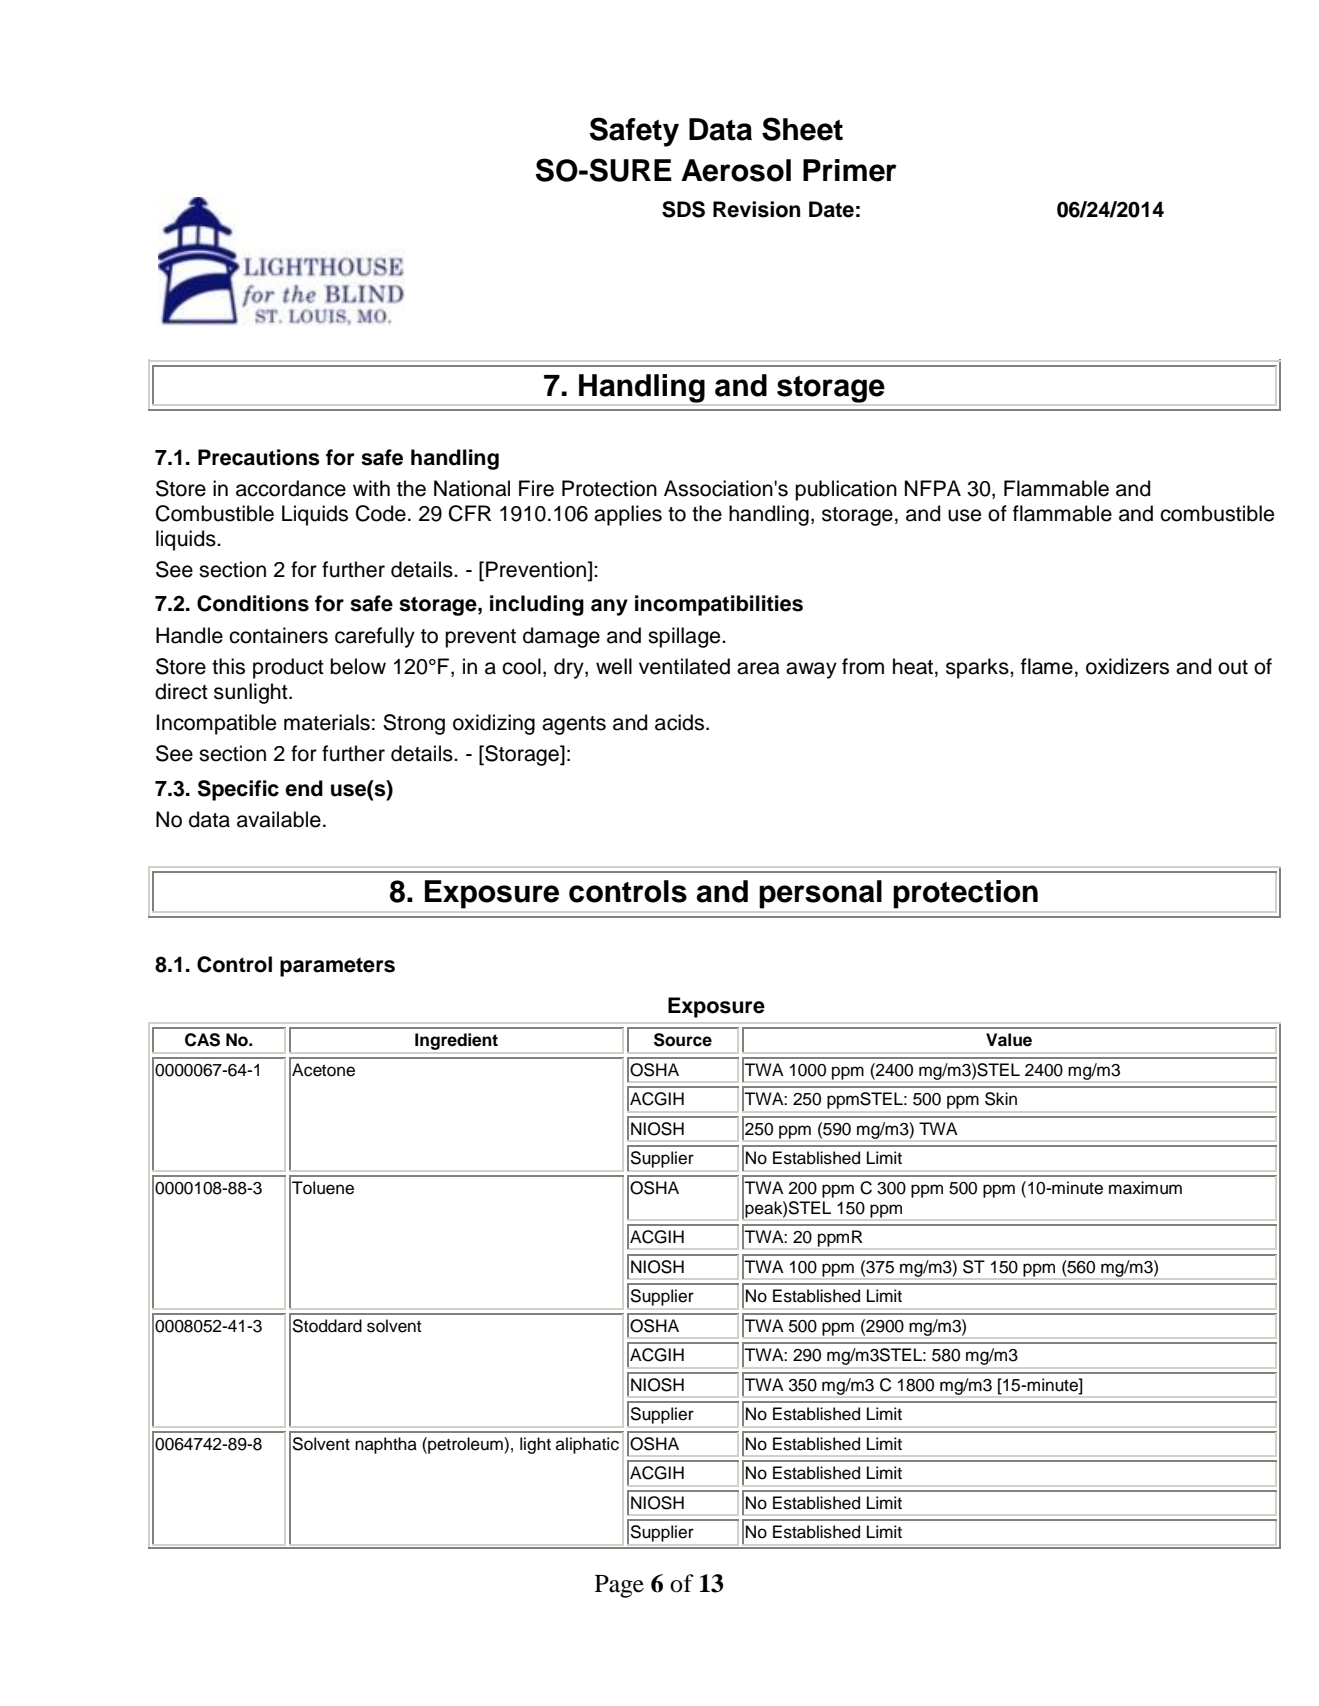 The height and width of the document is (1706, 1319). What do you see at coordinates (683, 209) in the document?
I see `SDS` at bounding box center [683, 209].
